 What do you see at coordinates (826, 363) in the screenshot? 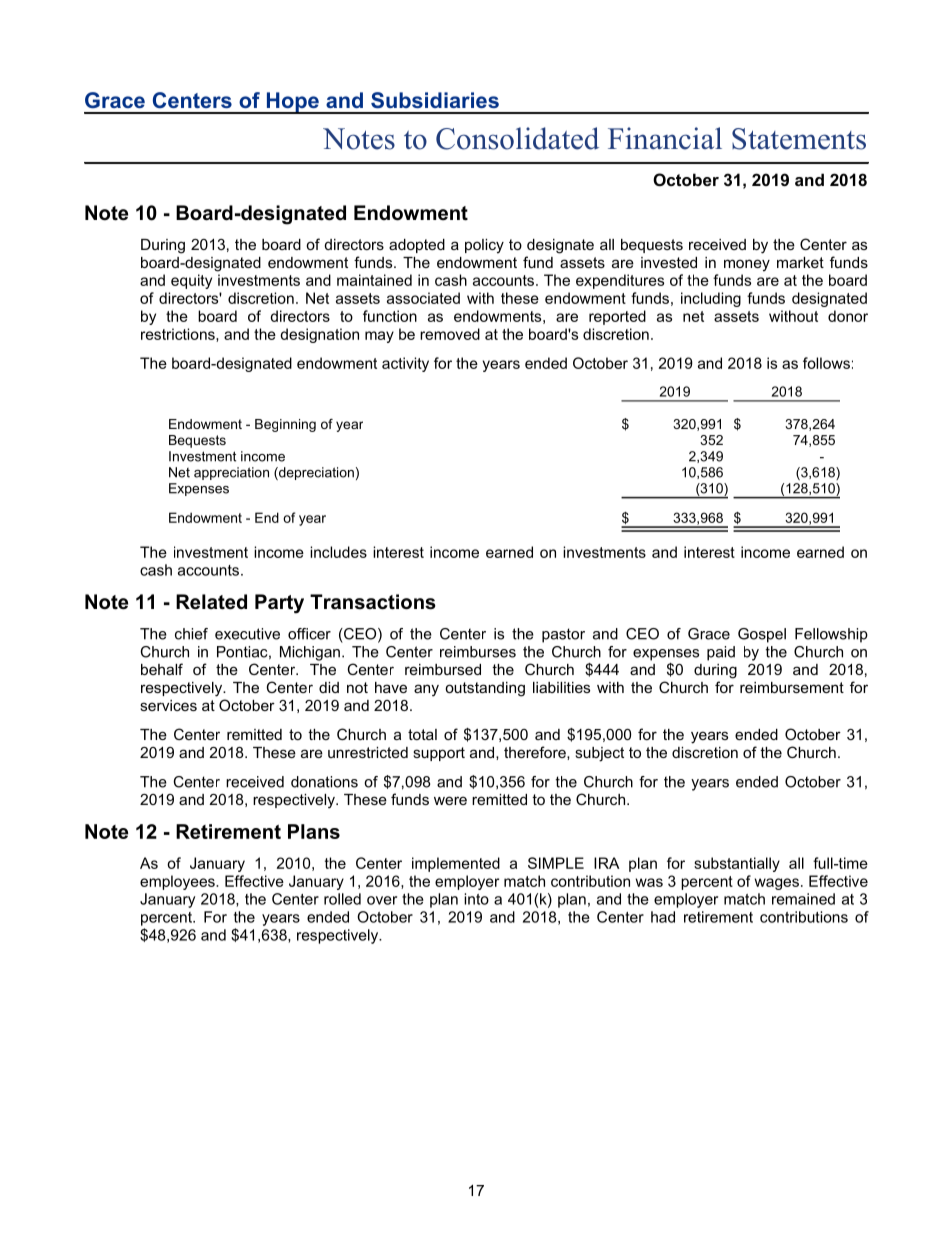
I see `follows` at bounding box center [826, 363].
